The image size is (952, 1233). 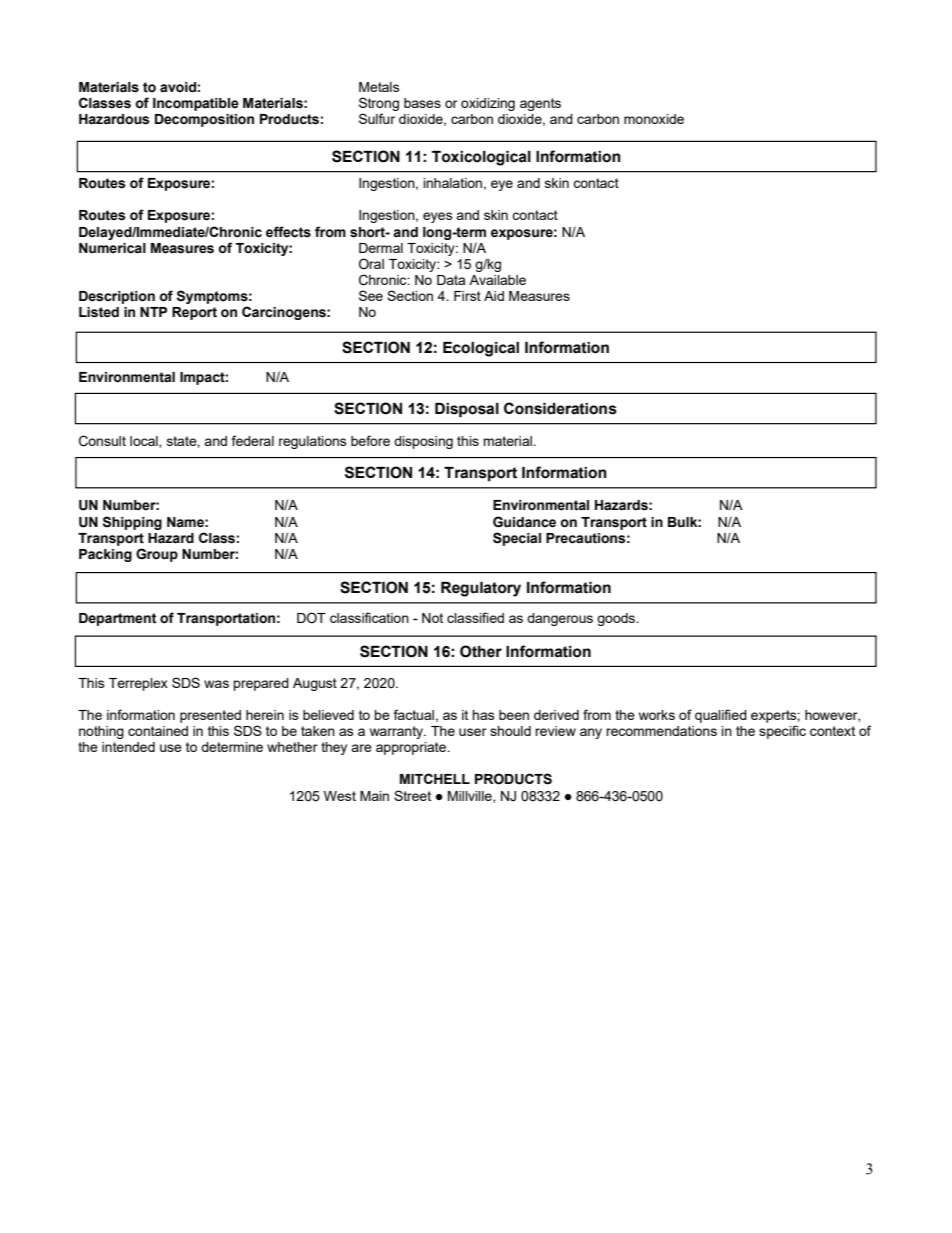 What do you see at coordinates (517, 539) in the screenshot?
I see `Special` at bounding box center [517, 539].
